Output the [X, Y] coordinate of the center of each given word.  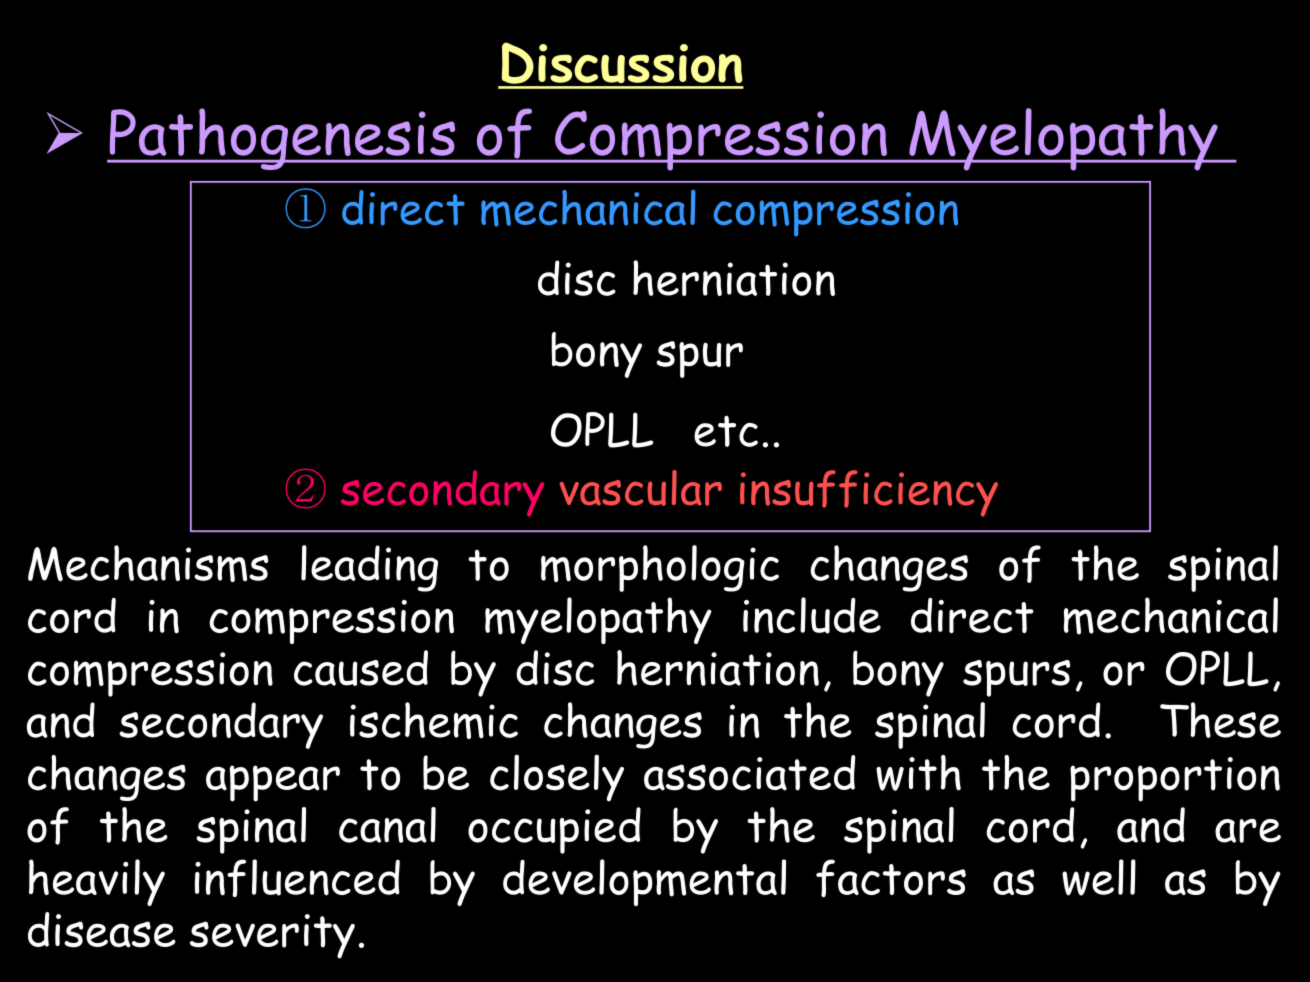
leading [369, 568]
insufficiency [869, 493]
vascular [641, 488]
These [1220, 720]
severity [272, 936]
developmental [644, 882]
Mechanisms [148, 563]
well [1099, 877]
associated [750, 773]
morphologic [660, 568]
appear [273, 783]
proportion [1175, 779]
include [812, 615]
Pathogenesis [283, 139]
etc [726, 431]
